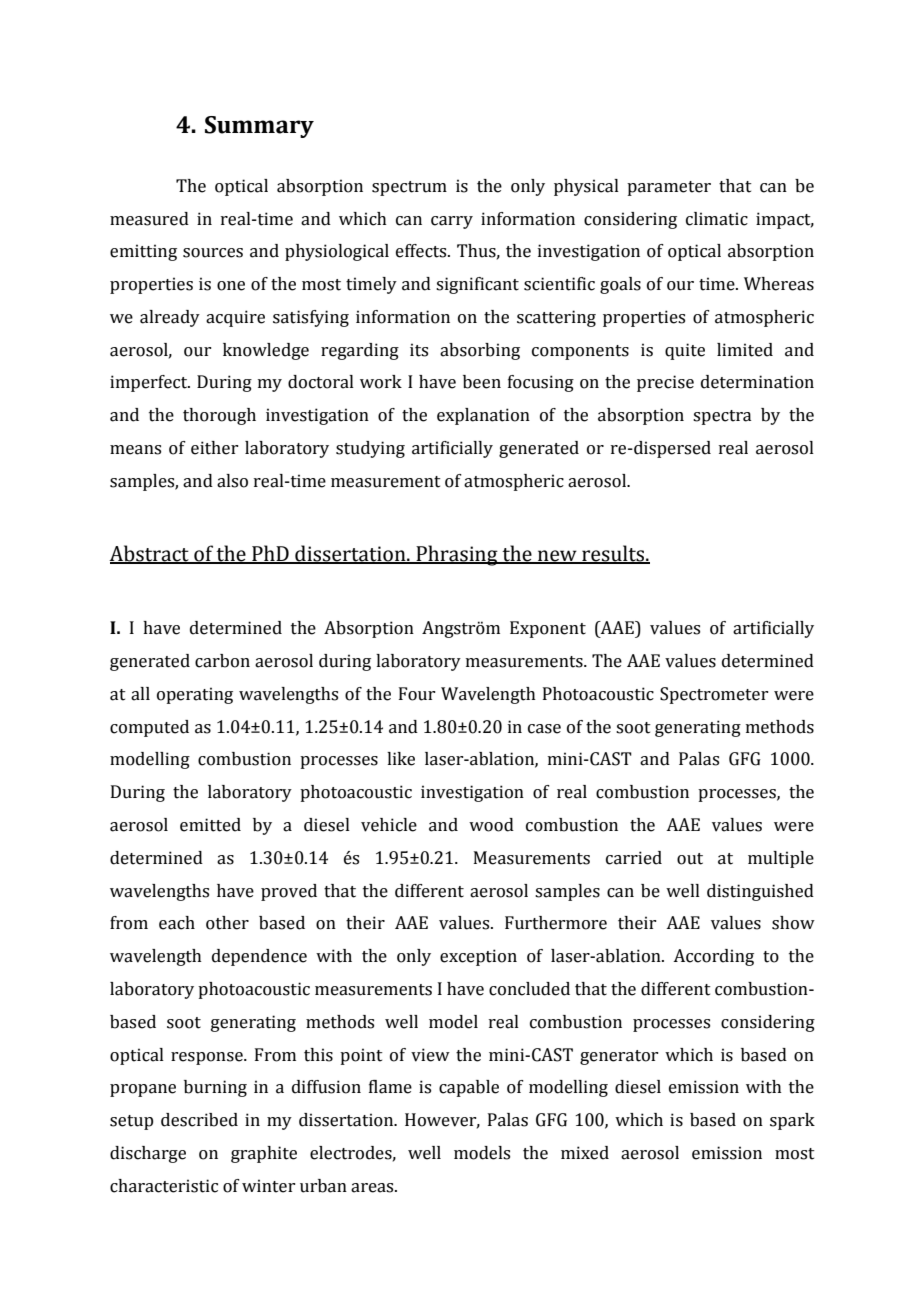 This page has width=924, height=1308. I want to click on Summary, so click(259, 127).
